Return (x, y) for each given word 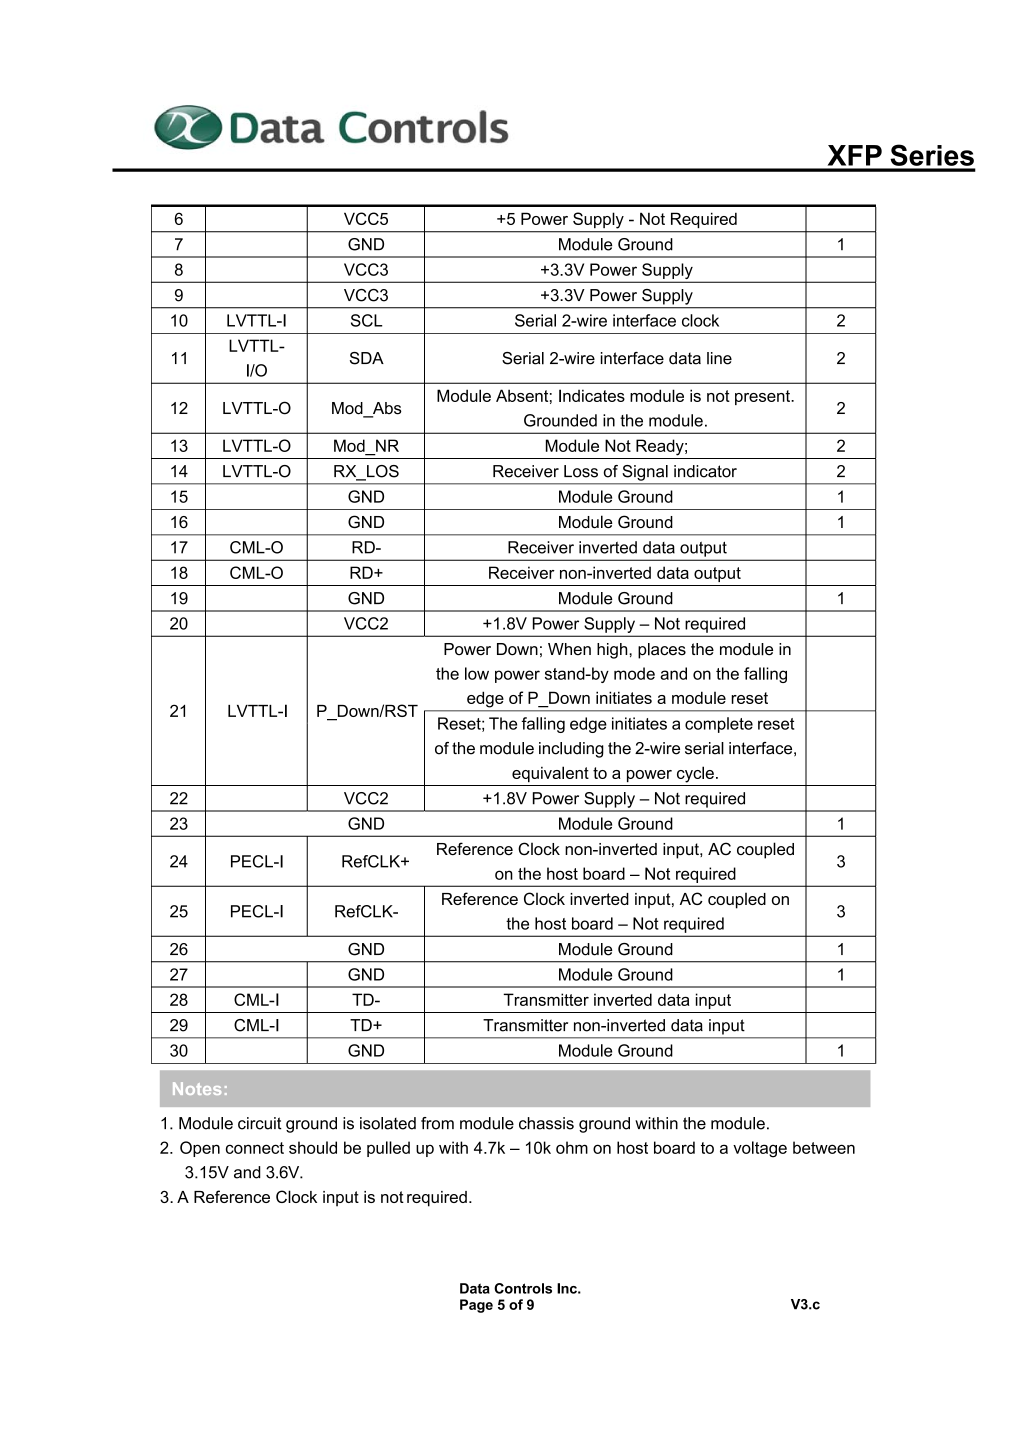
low (477, 673)
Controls (523, 1288)
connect (255, 1148)
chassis (546, 1123)
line (719, 358)
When (569, 649)
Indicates (592, 395)
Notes (197, 1088)
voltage (760, 1149)
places (662, 651)
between (824, 1147)
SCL (367, 320)
